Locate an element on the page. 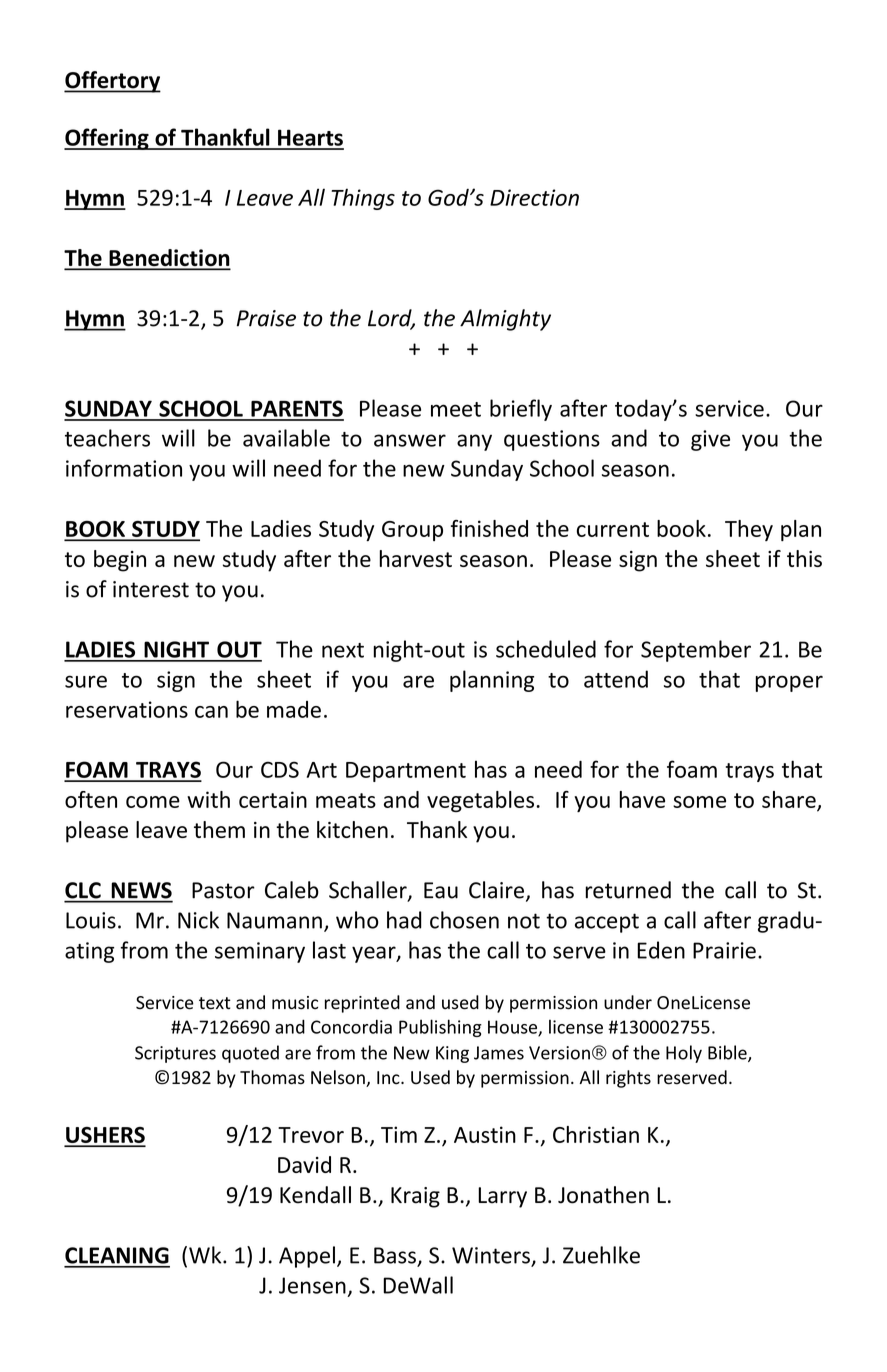 The width and height of the page is (887, 1372). Direction is located at coordinates (534, 197).
